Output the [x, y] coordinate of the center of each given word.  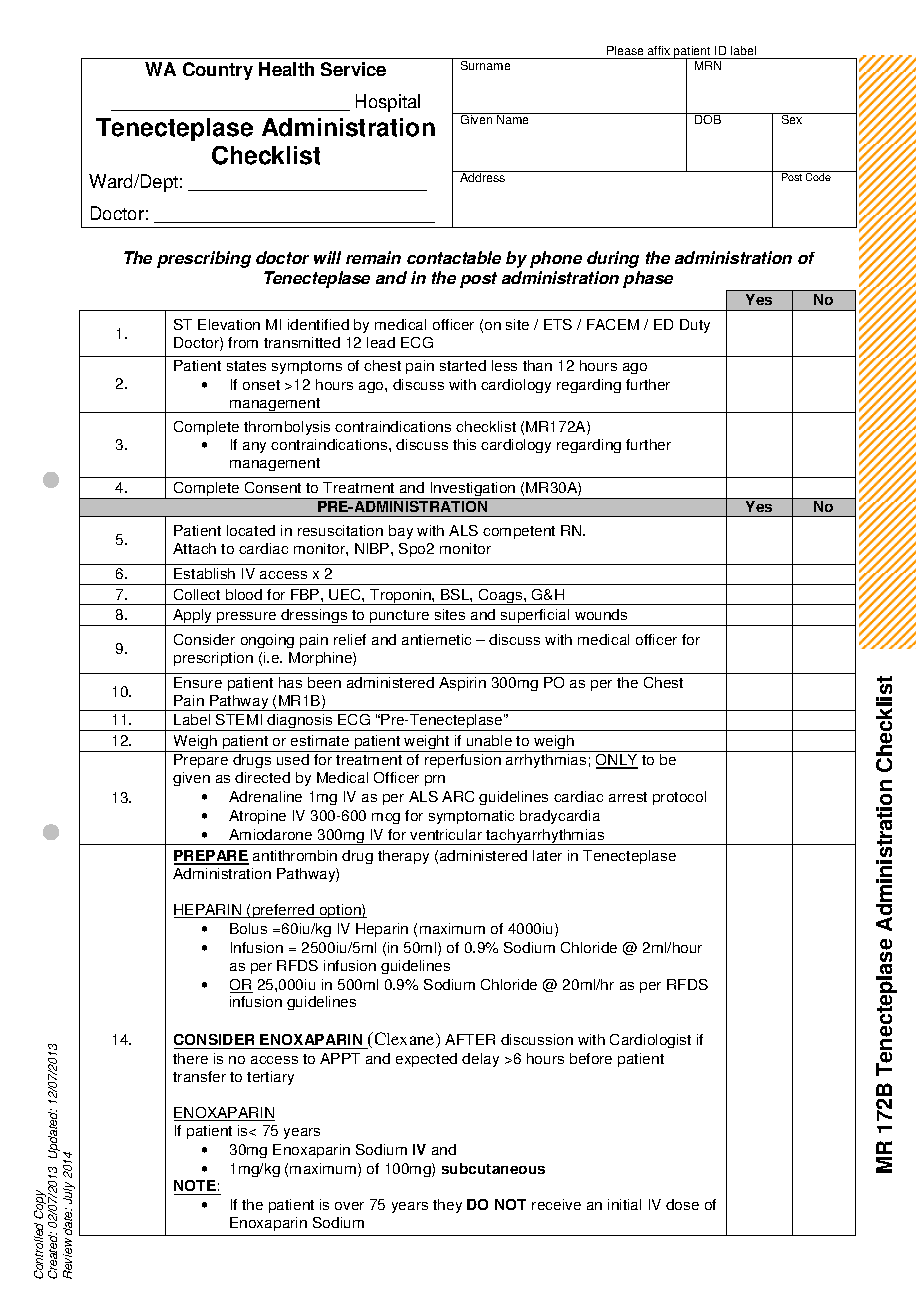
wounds [601, 614]
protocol [679, 798]
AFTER [470, 1039]
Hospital [388, 103]
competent [519, 532]
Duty [695, 326]
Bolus [248, 928]
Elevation [229, 324]
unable [489, 740]
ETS [558, 324]
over [349, 1206]
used [293, 759]
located [251, 530]
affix [659, 50]
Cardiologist [650, 1041]
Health [286, 69]
